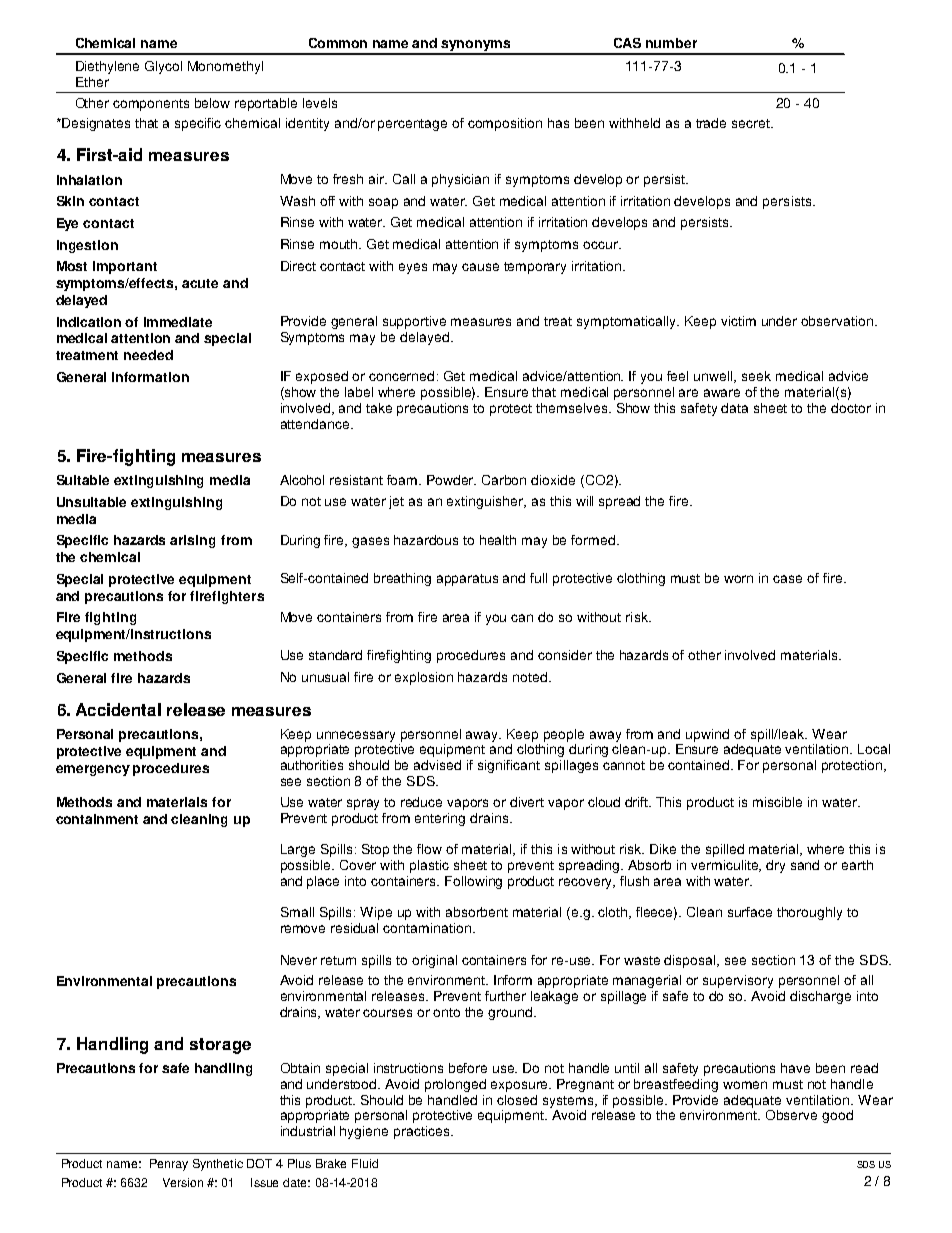 This image has height=1233, width=952. What do you see at coordinates (192, 541) in the image?
I see `arising` at bounding box center [192, 541].
